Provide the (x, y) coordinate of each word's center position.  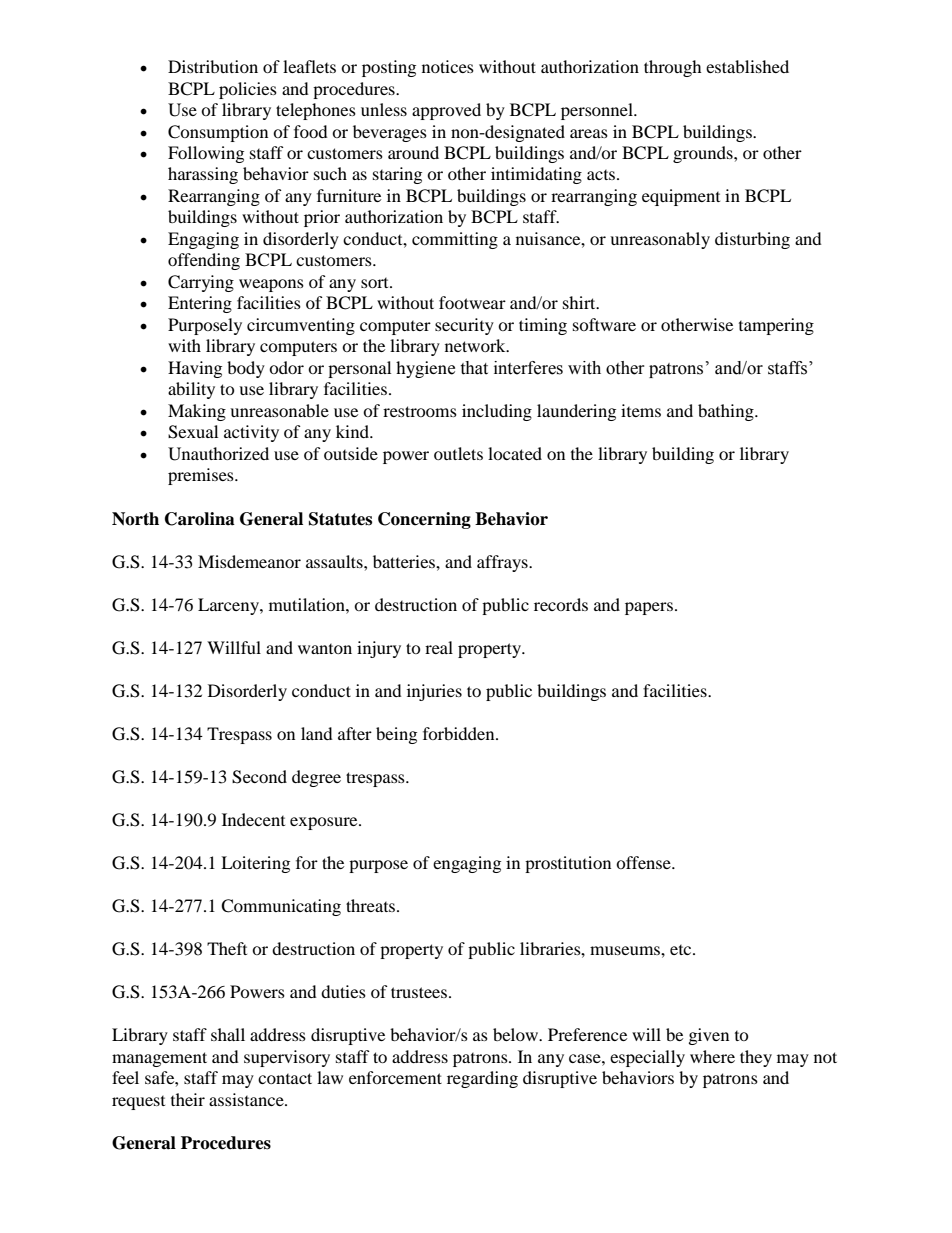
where (712, 1056)
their (188, 1099)
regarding (482, 1079)
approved (446, 111)
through (673, 68)
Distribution (213, 66)
